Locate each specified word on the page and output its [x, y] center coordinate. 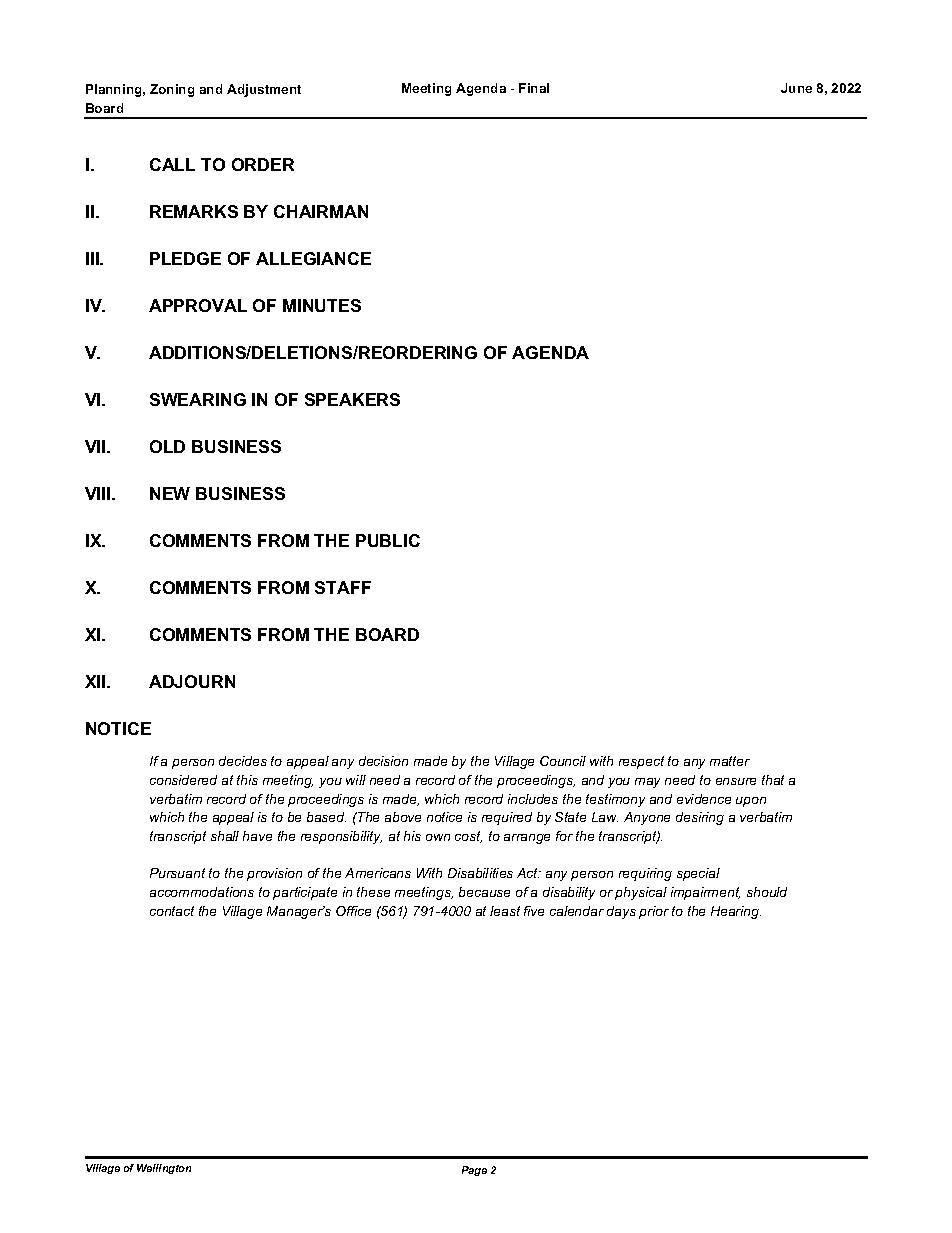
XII [96, 681]
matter [730, 761]
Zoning [172, 90]
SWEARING [198, 399]
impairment [705, 893]
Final [534, 88]
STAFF [343, 587]
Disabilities [480, 873]
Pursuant [177, 873]
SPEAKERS [352, 399]
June [796, 88]
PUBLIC [388, 540]
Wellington [164, 1169]
